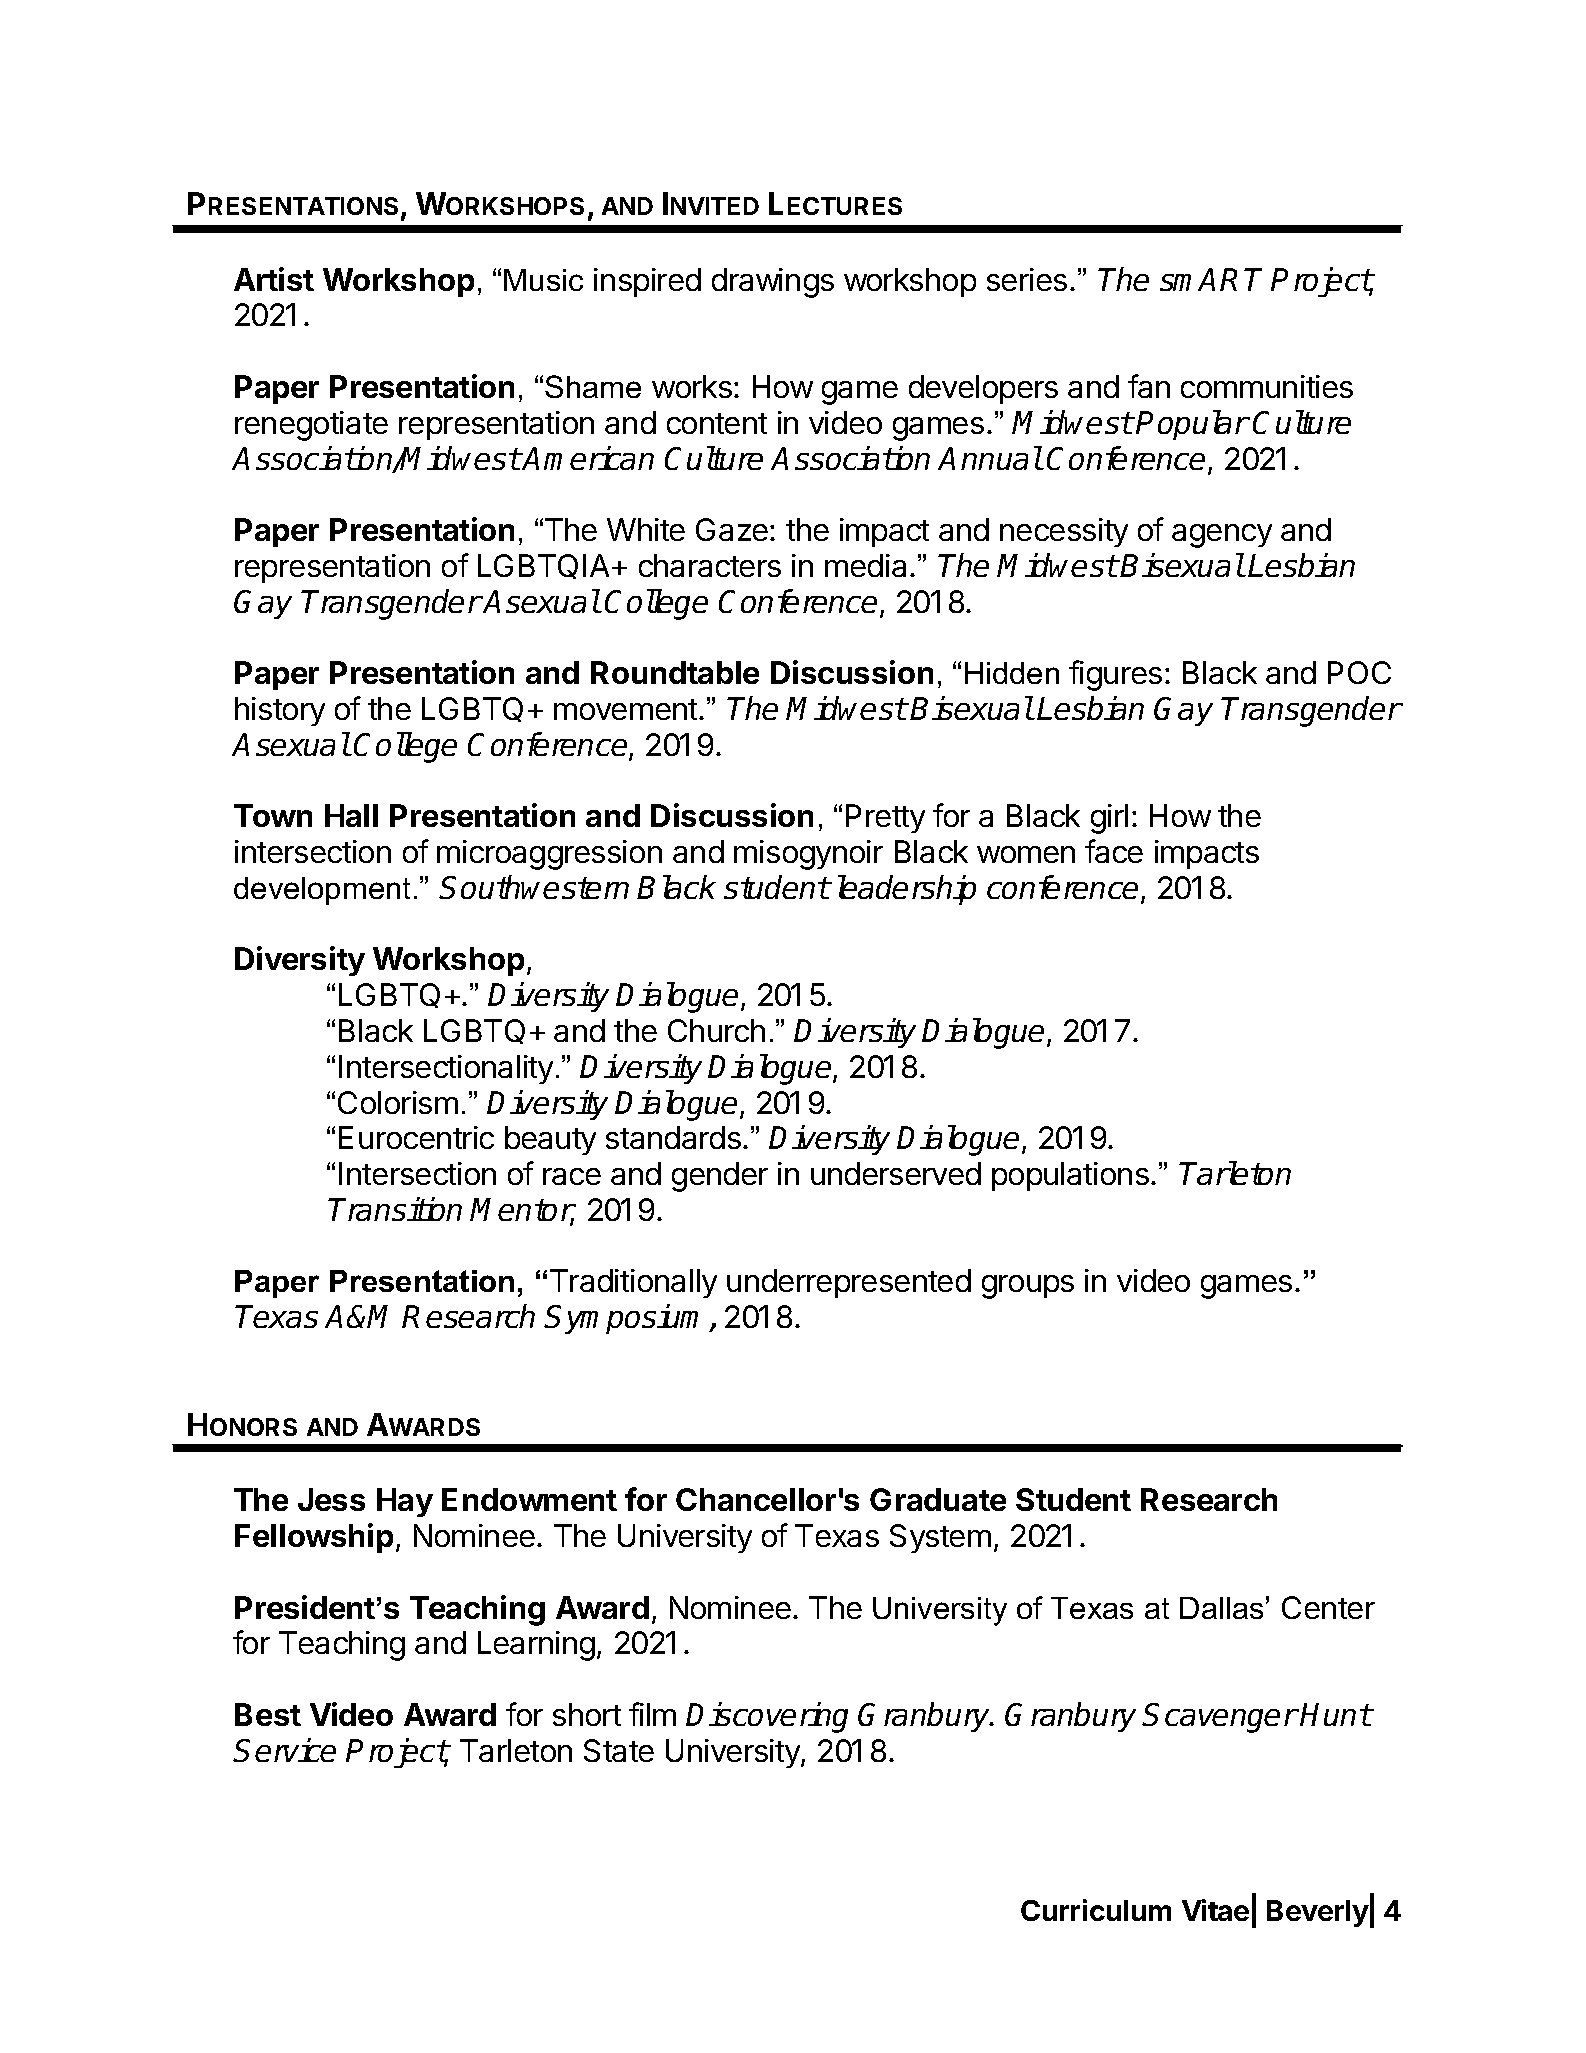  What do you see at coordinates (1114, 851) in the screenshot?
I see `face` at bounding box center [1114, 851].
